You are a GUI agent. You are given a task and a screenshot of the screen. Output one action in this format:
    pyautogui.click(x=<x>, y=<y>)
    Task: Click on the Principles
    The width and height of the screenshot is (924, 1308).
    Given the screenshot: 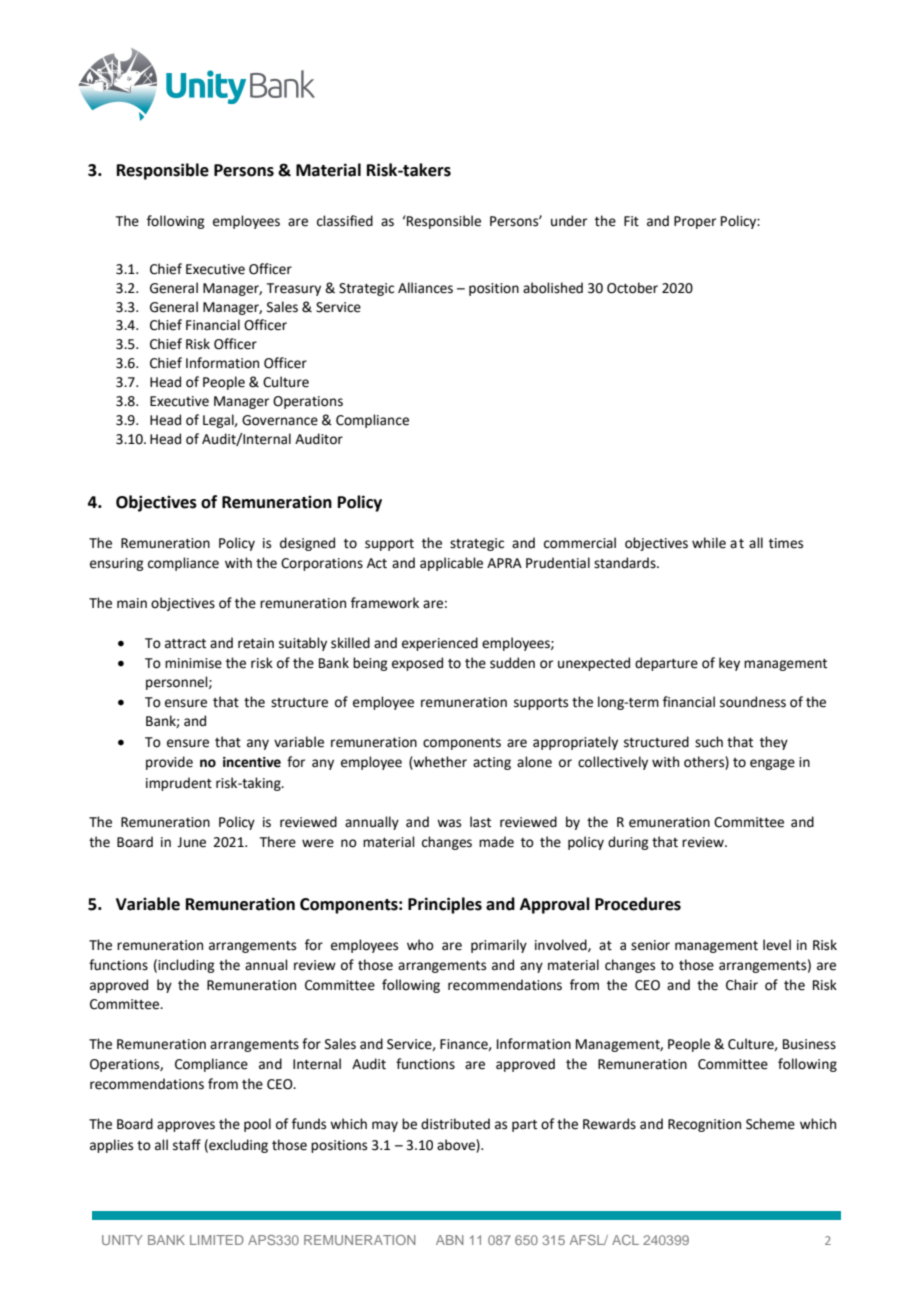 What is the action you would take?
    pyautogui.click(x=445, y=905)
